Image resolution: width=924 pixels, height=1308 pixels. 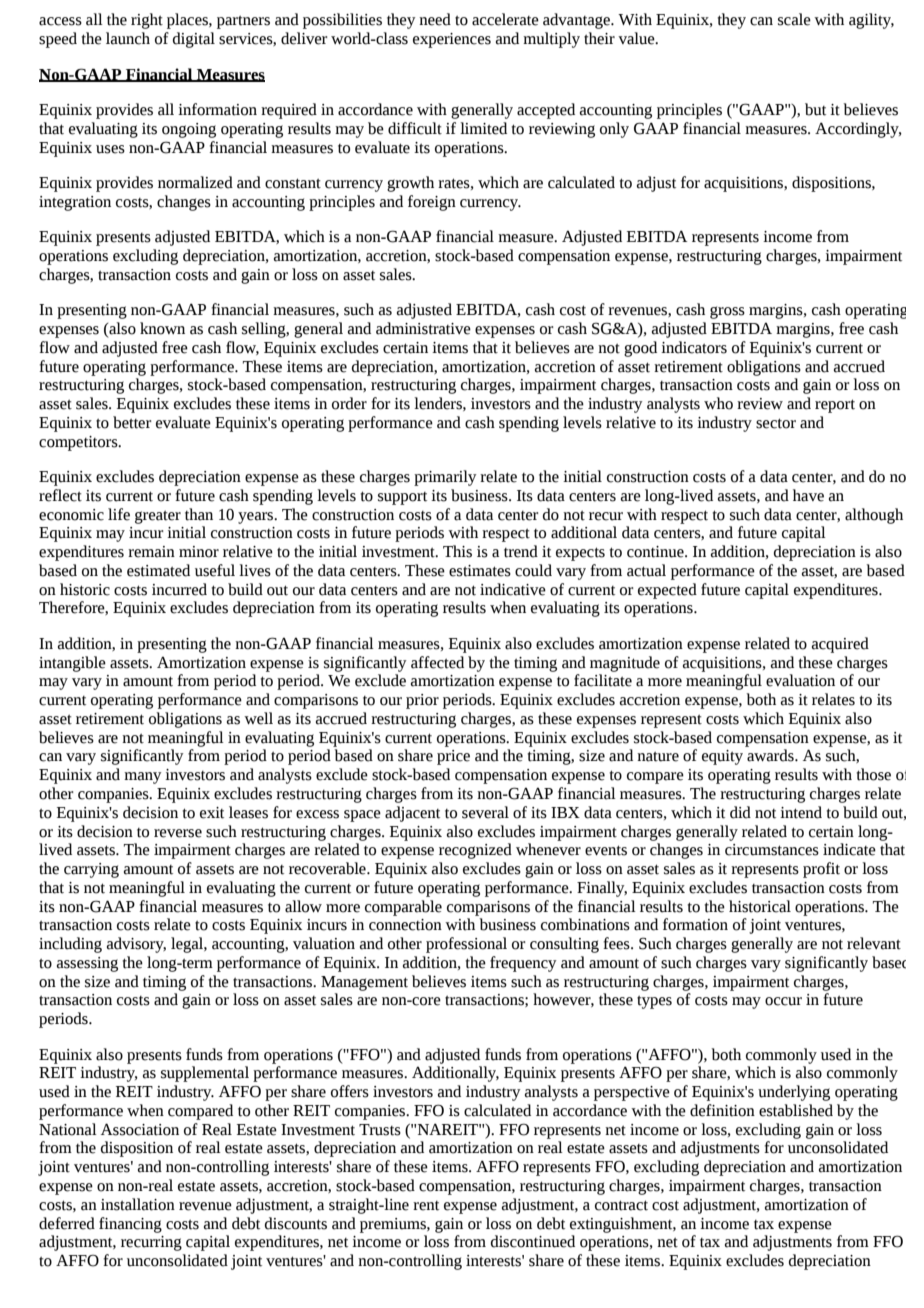 I want to click on installation, so click(x=138, y=1204).
